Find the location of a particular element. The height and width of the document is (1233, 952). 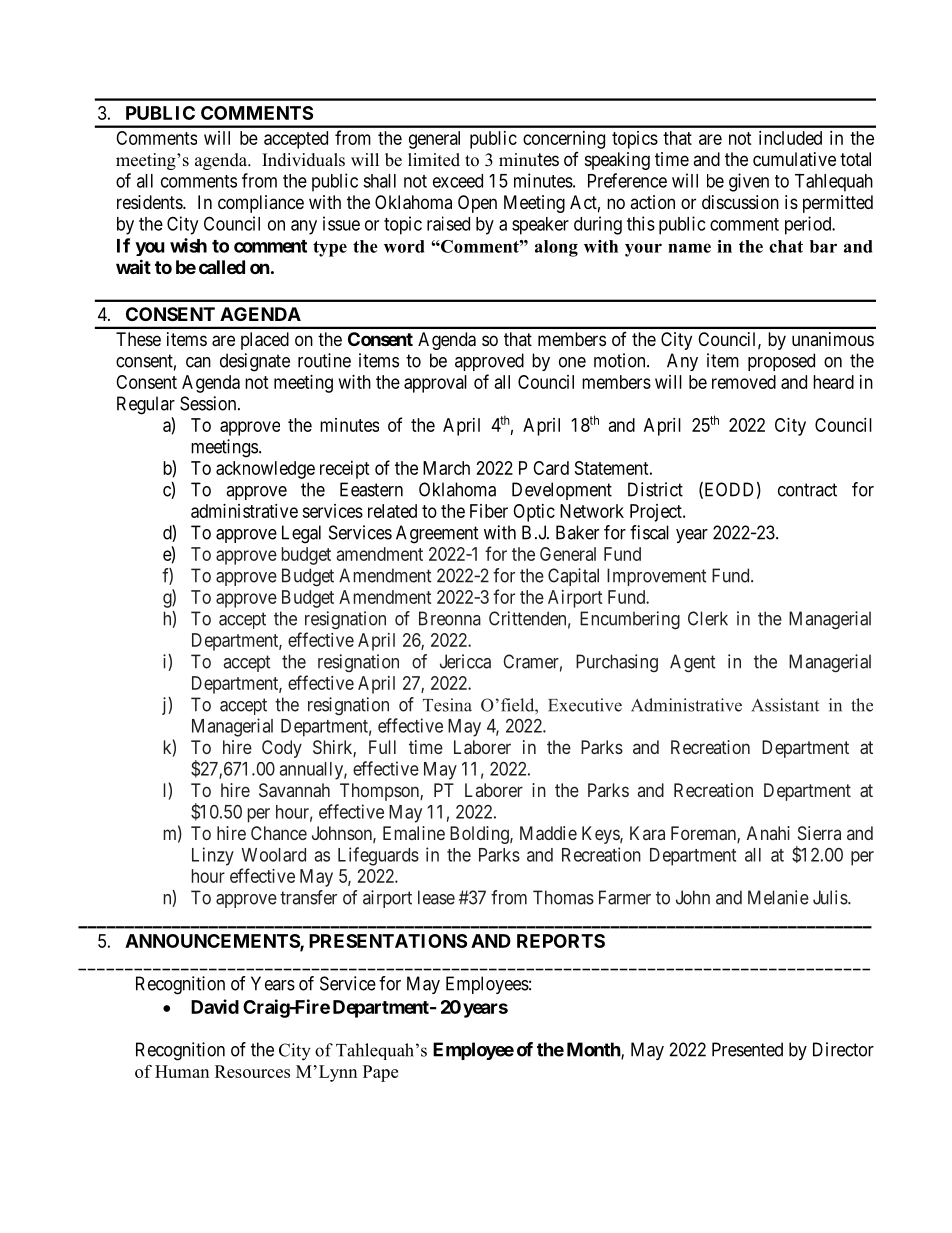

Legal is located at coordinates (301, 534).
